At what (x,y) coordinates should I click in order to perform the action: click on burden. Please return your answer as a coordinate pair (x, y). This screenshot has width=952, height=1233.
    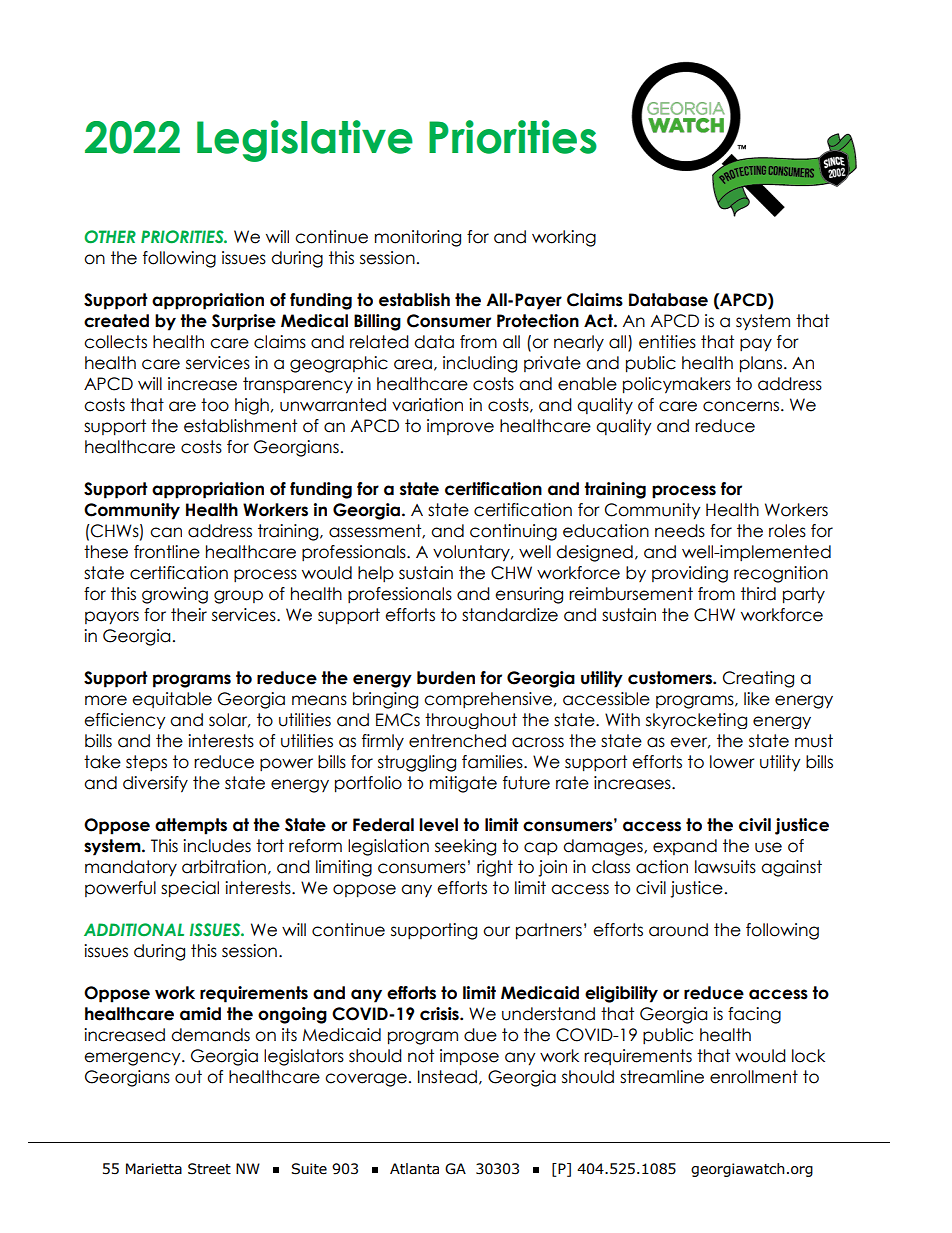
    Looking at the image, I should click on (446, 678).
